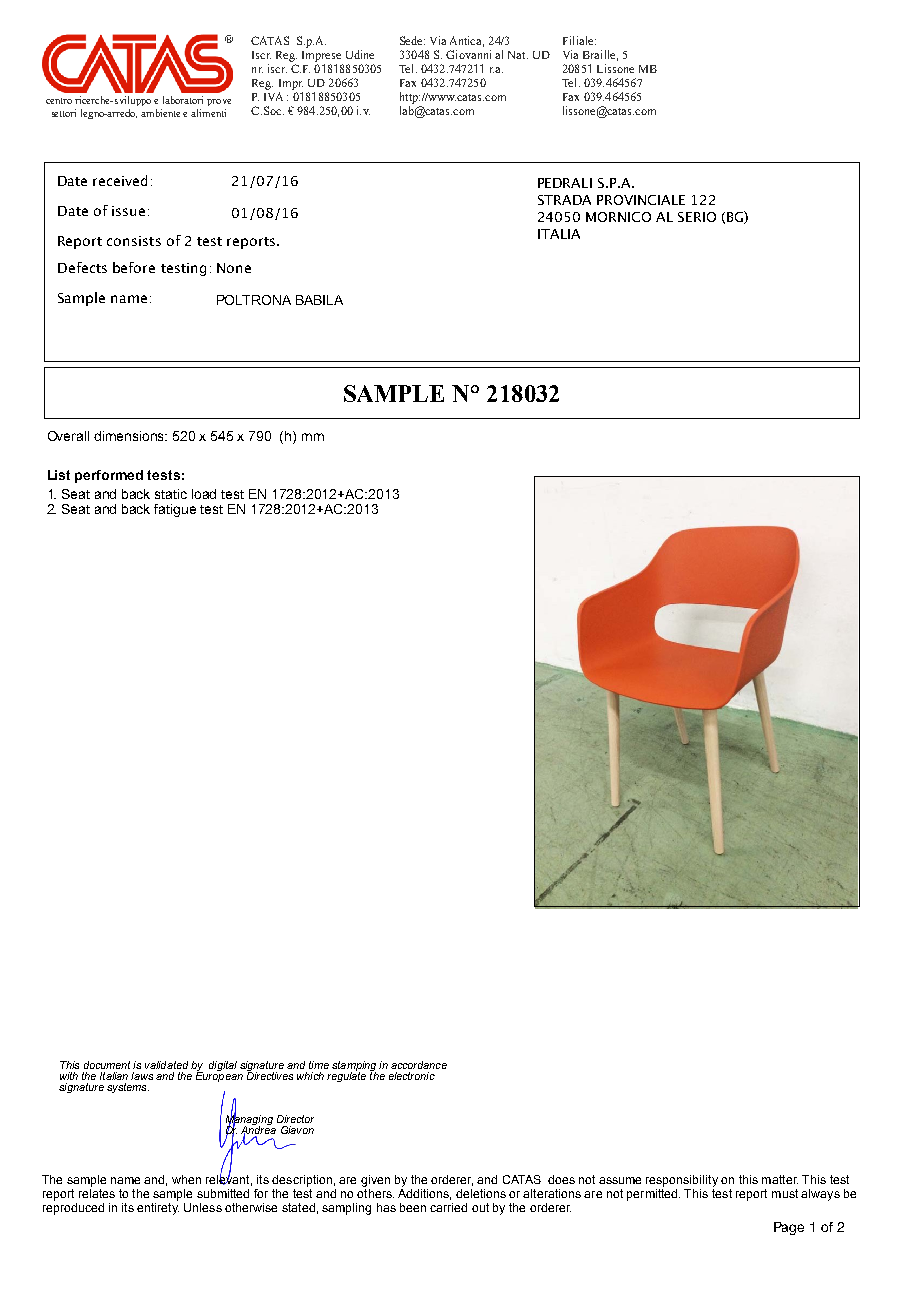 This screenshot has height=1308, width=924. Describe the element at coordinates (419, 1065) in the screenshot. I see `accordance` at that location.
